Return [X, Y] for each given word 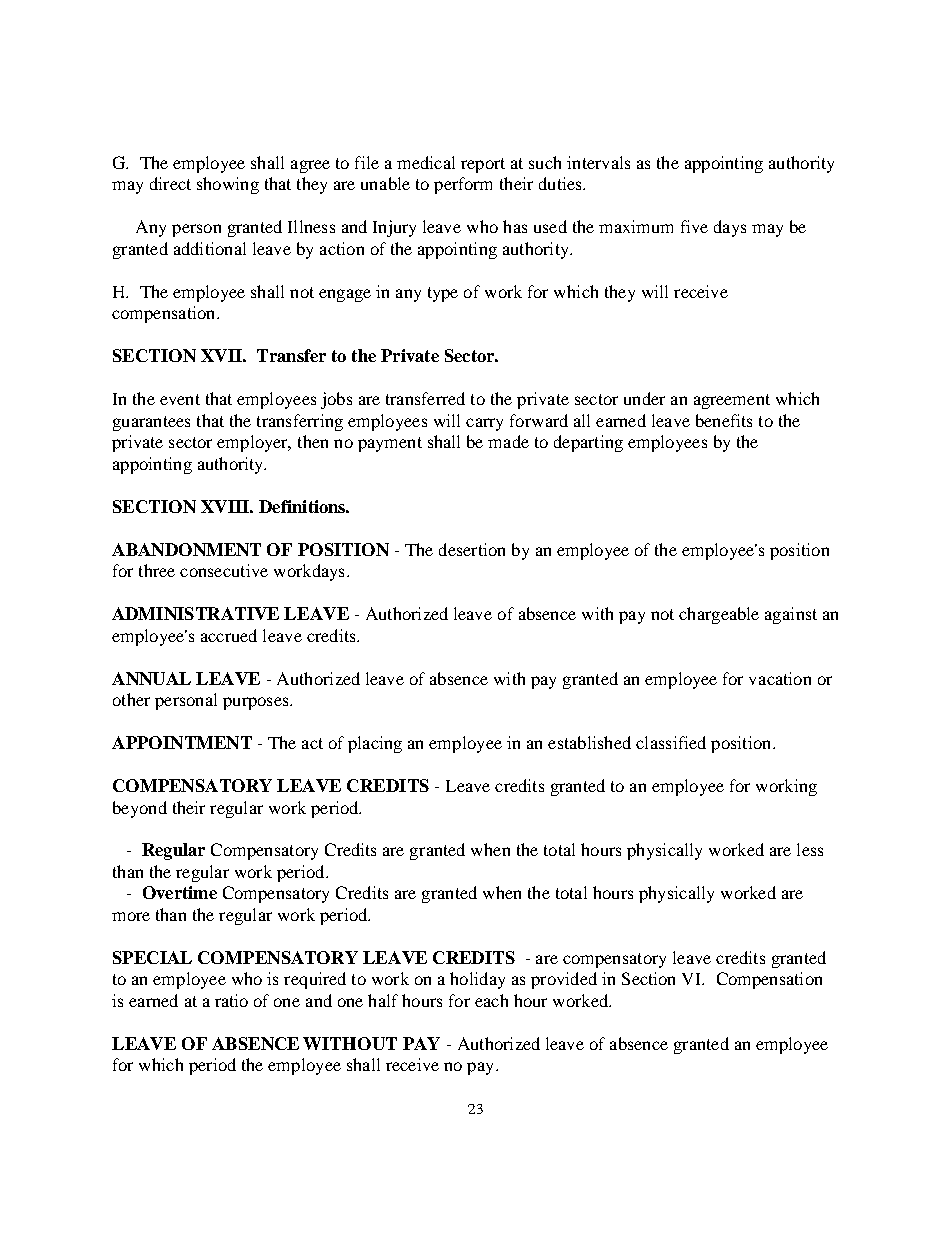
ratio [231, 1000]
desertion [472, 549]
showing [228, 185]
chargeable [719, 615]
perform [463, 185]
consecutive [224, 570]
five [694, 226]
